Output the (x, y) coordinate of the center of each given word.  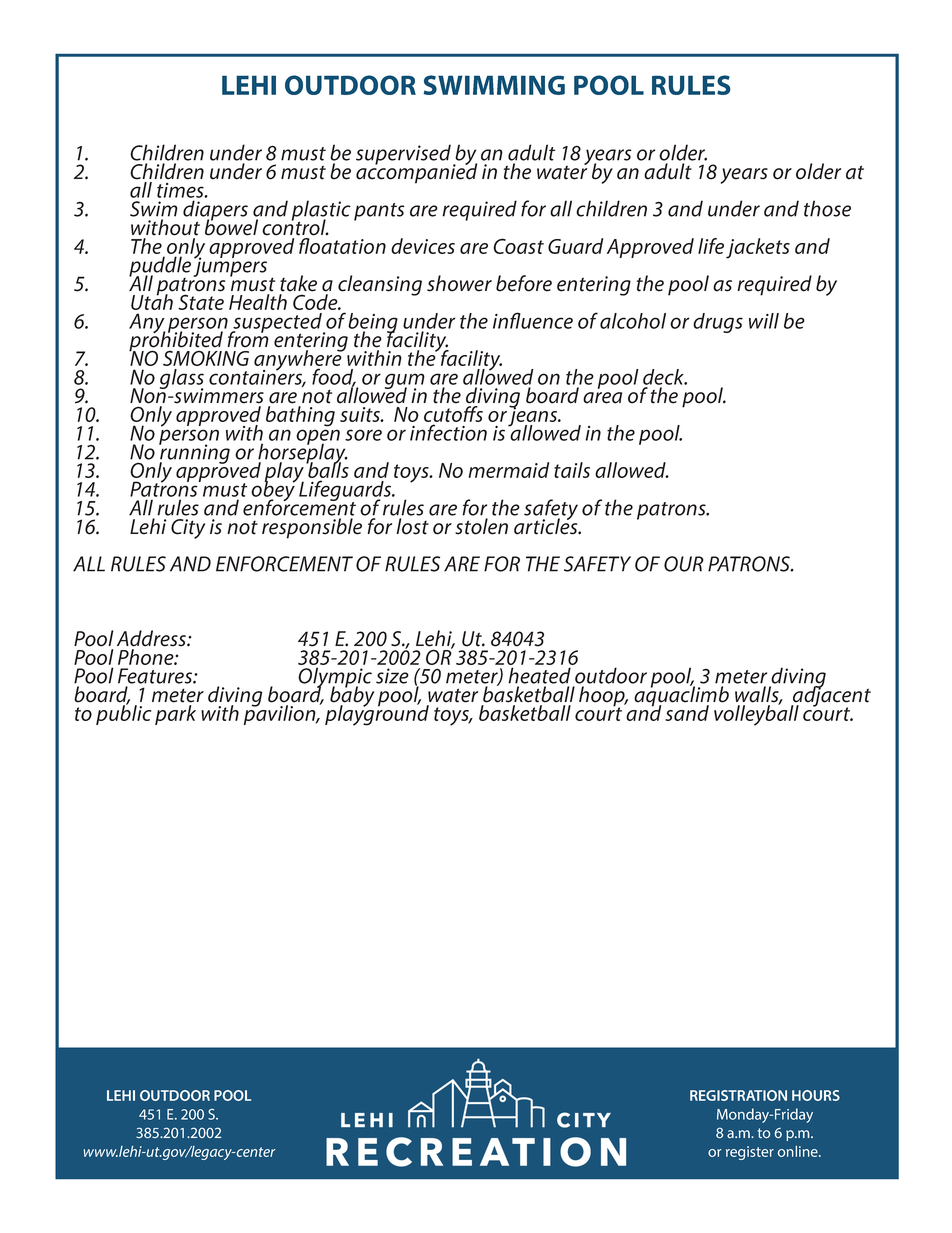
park (175, 715)
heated (539, 675)
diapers (215, 211)
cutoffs (453, 415)
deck (665, 377)
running (194, 454)
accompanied (416, 172)
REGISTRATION (738, 1095)
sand (687, 713)
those (827, 208)
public (123, 714)
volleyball (756, 714)
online (799, 1151)
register (750, 1153)
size (392, 676)
